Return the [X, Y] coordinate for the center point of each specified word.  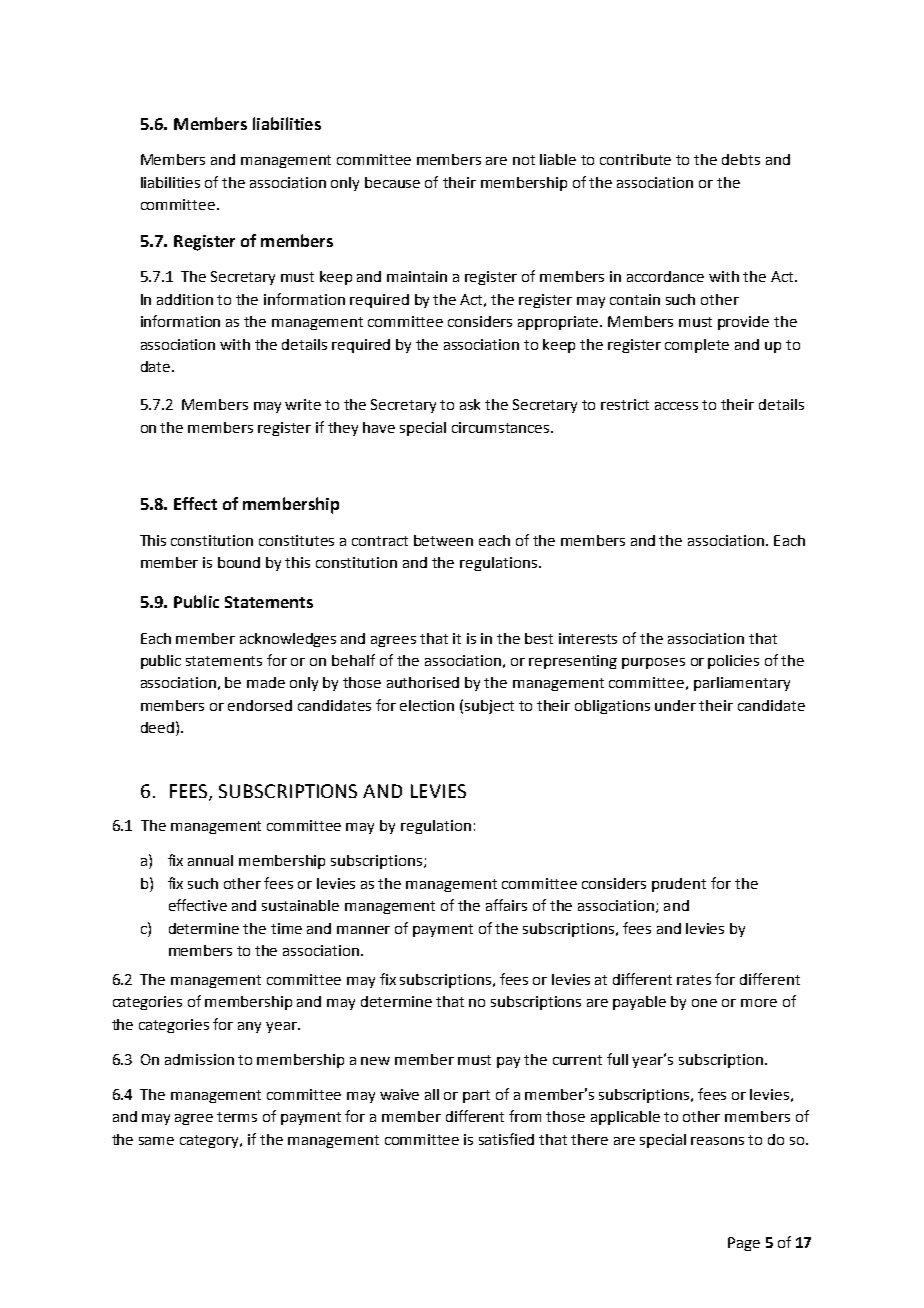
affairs [506, 905]
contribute [635, 159]
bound [239, 562]
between [443, 540]
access [676, 406]
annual [210, 860]
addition [185, 299]
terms [237, 1117]
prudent [679, 885]
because [392, 182]
